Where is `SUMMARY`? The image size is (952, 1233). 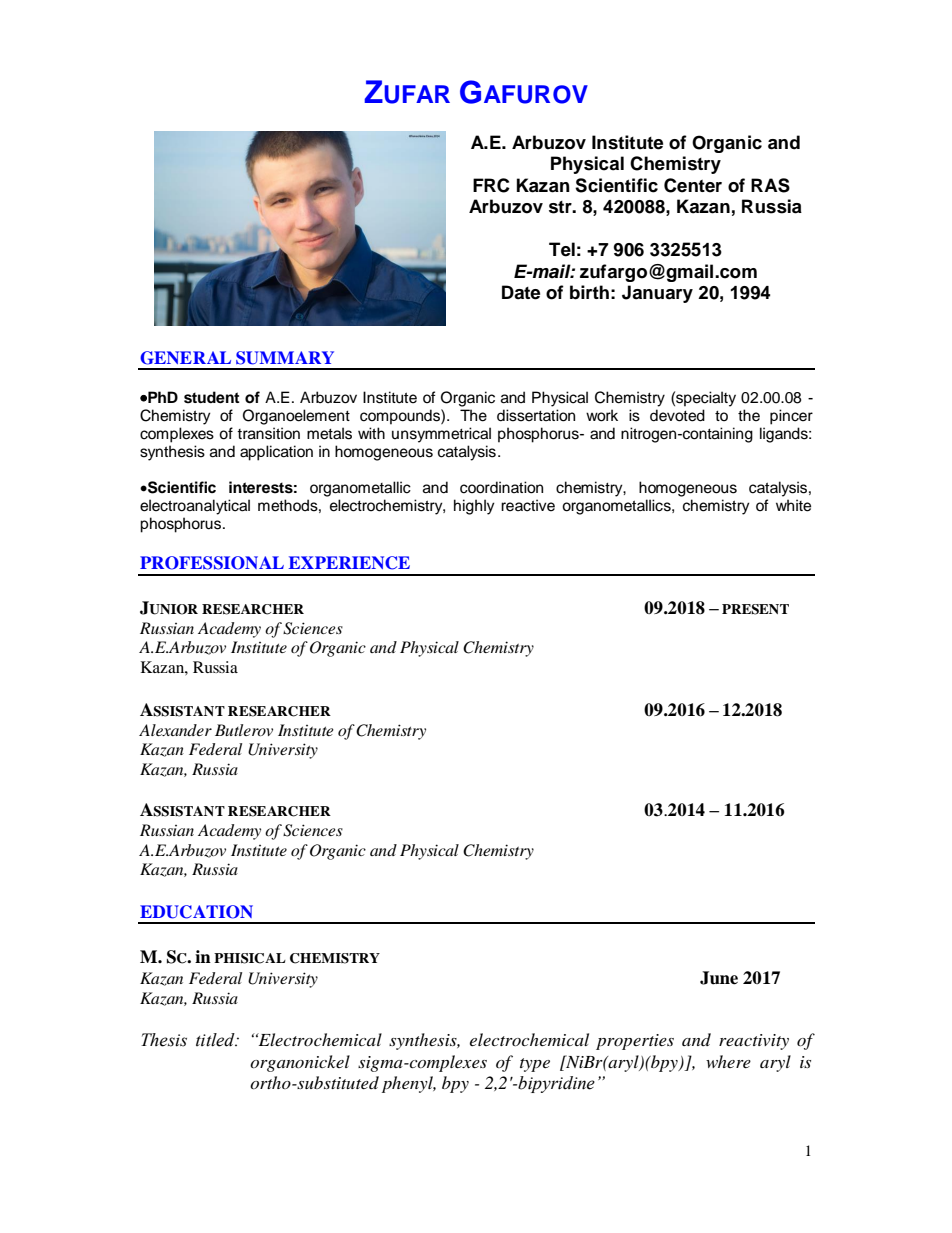 SUMMARY is located at coordinates (285, 358).
